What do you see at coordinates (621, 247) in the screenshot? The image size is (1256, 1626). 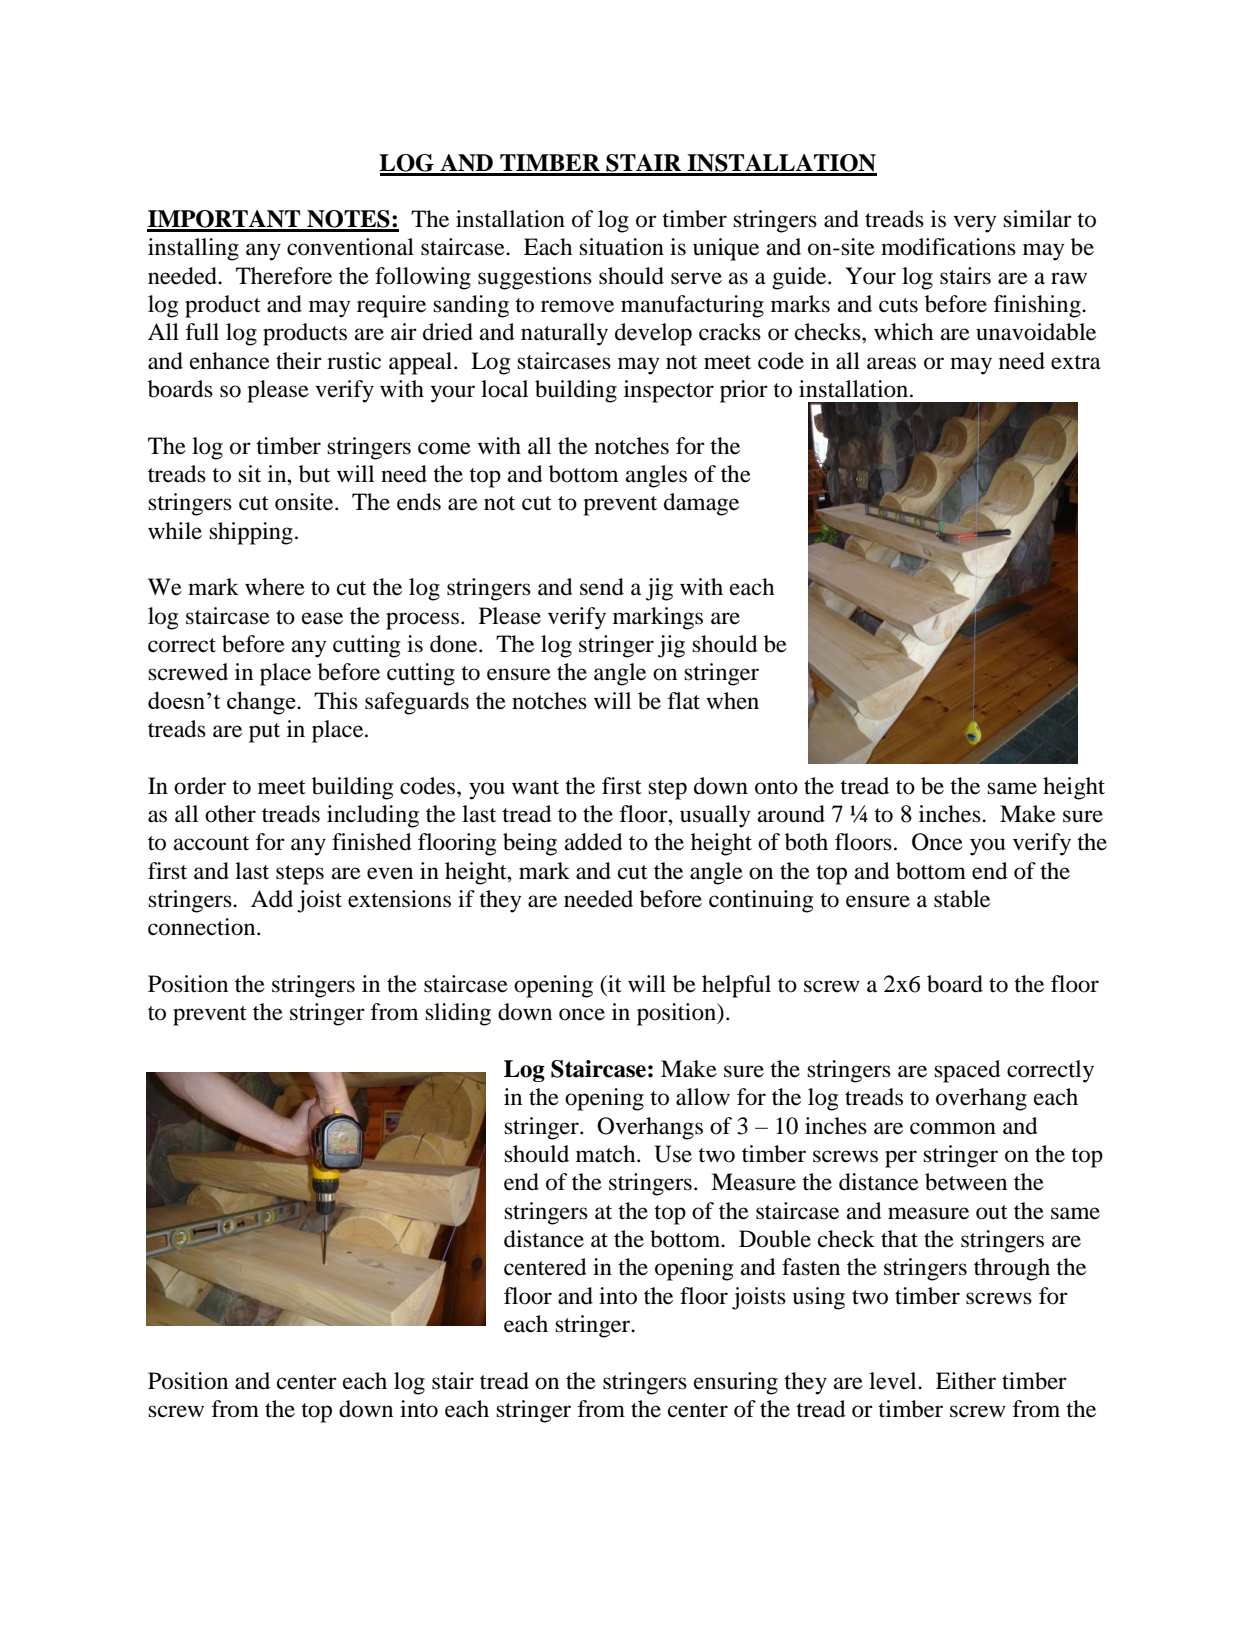 I see `situation` at bounding box center [621, 247].
